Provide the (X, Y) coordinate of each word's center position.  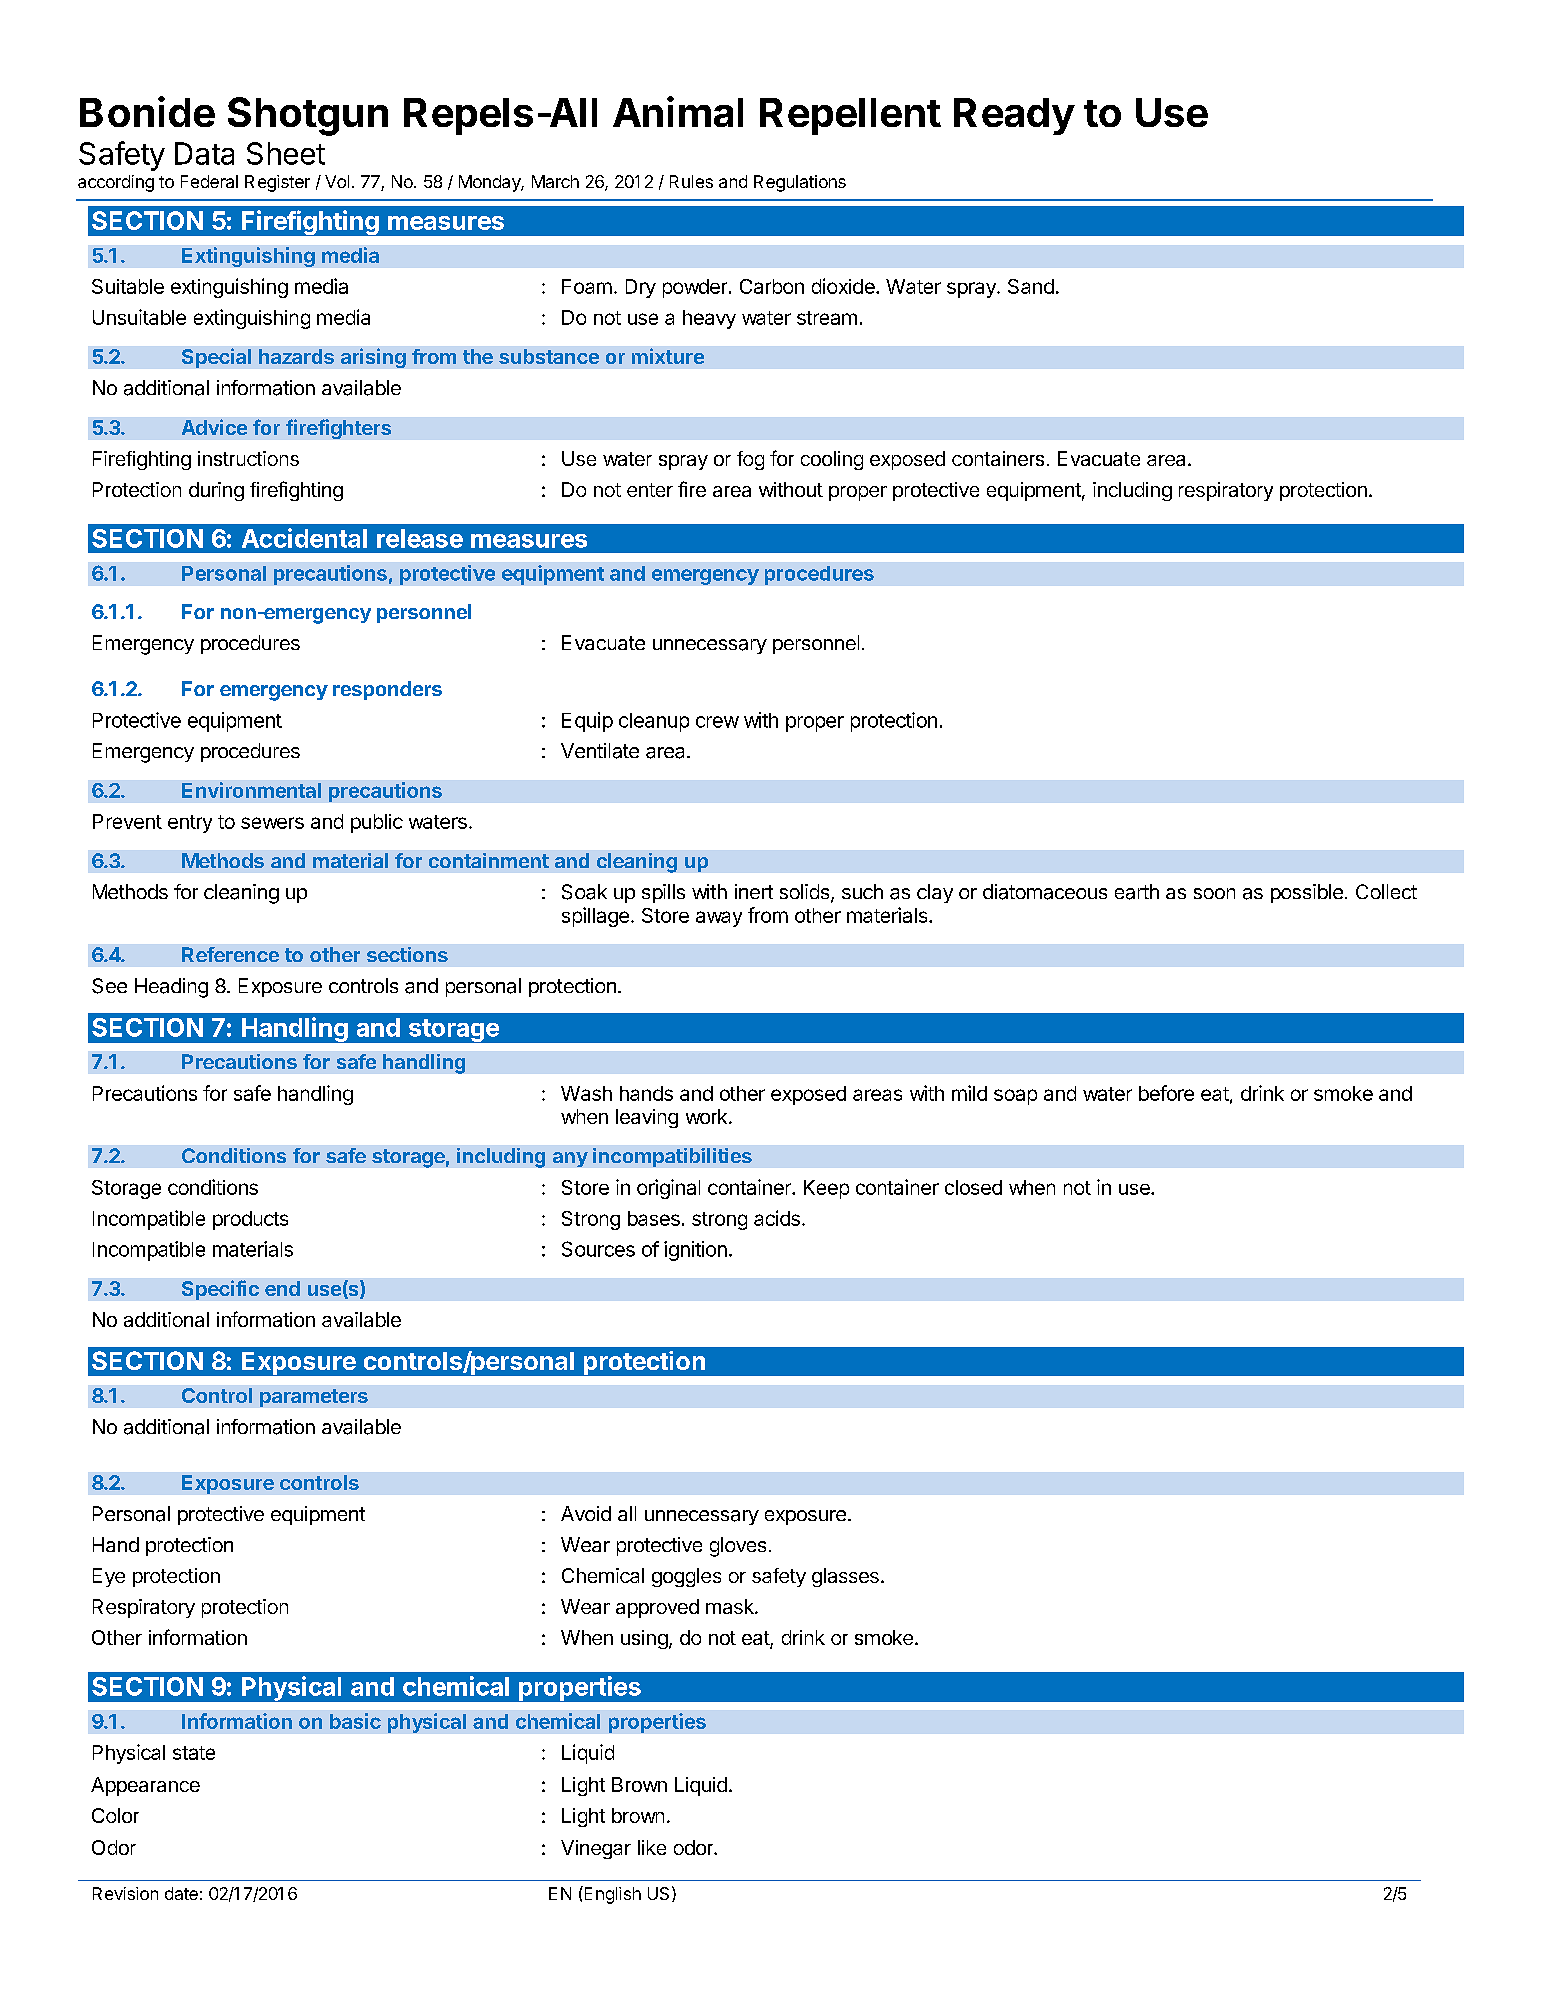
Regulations (800, 183)
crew (717, 722)
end (282, 1288)
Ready (1014, 116)
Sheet (286, 153)
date (181, 1893)
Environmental (251, 790)
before (1166, 1093)
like (652, 1847)
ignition (695, 1251)
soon (1214, 893)
